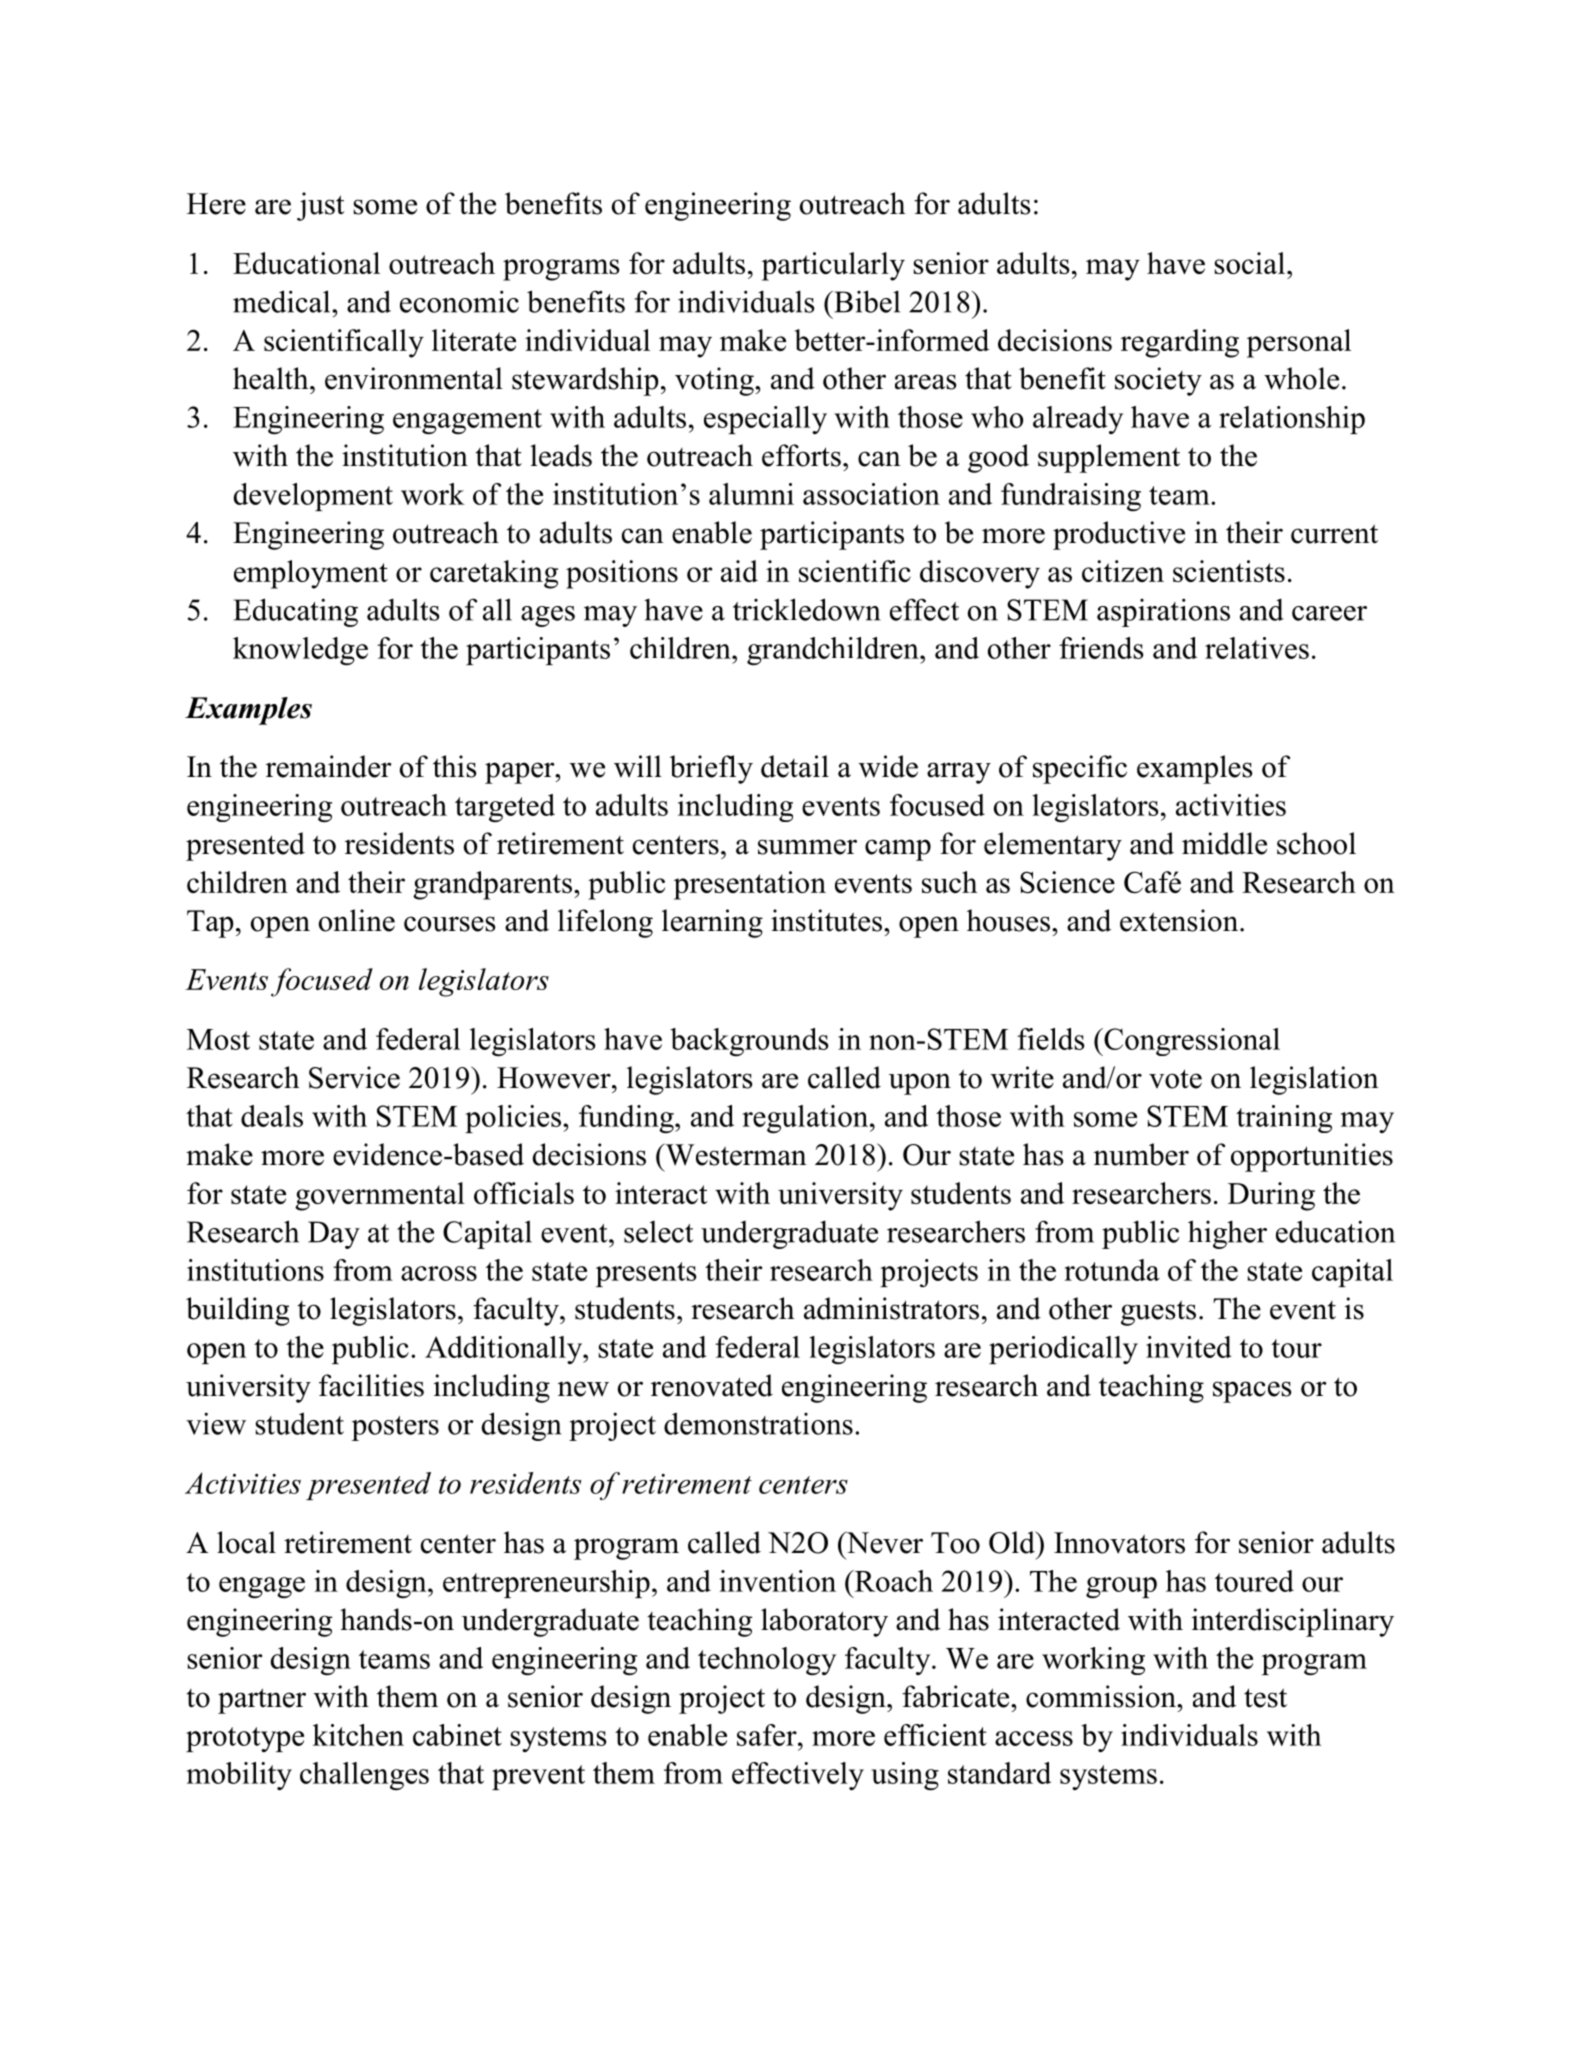 The height and width of the image is (2048, 1583). Describe the element at coordinates (357, 920) in the image. I see `online` at that location.
